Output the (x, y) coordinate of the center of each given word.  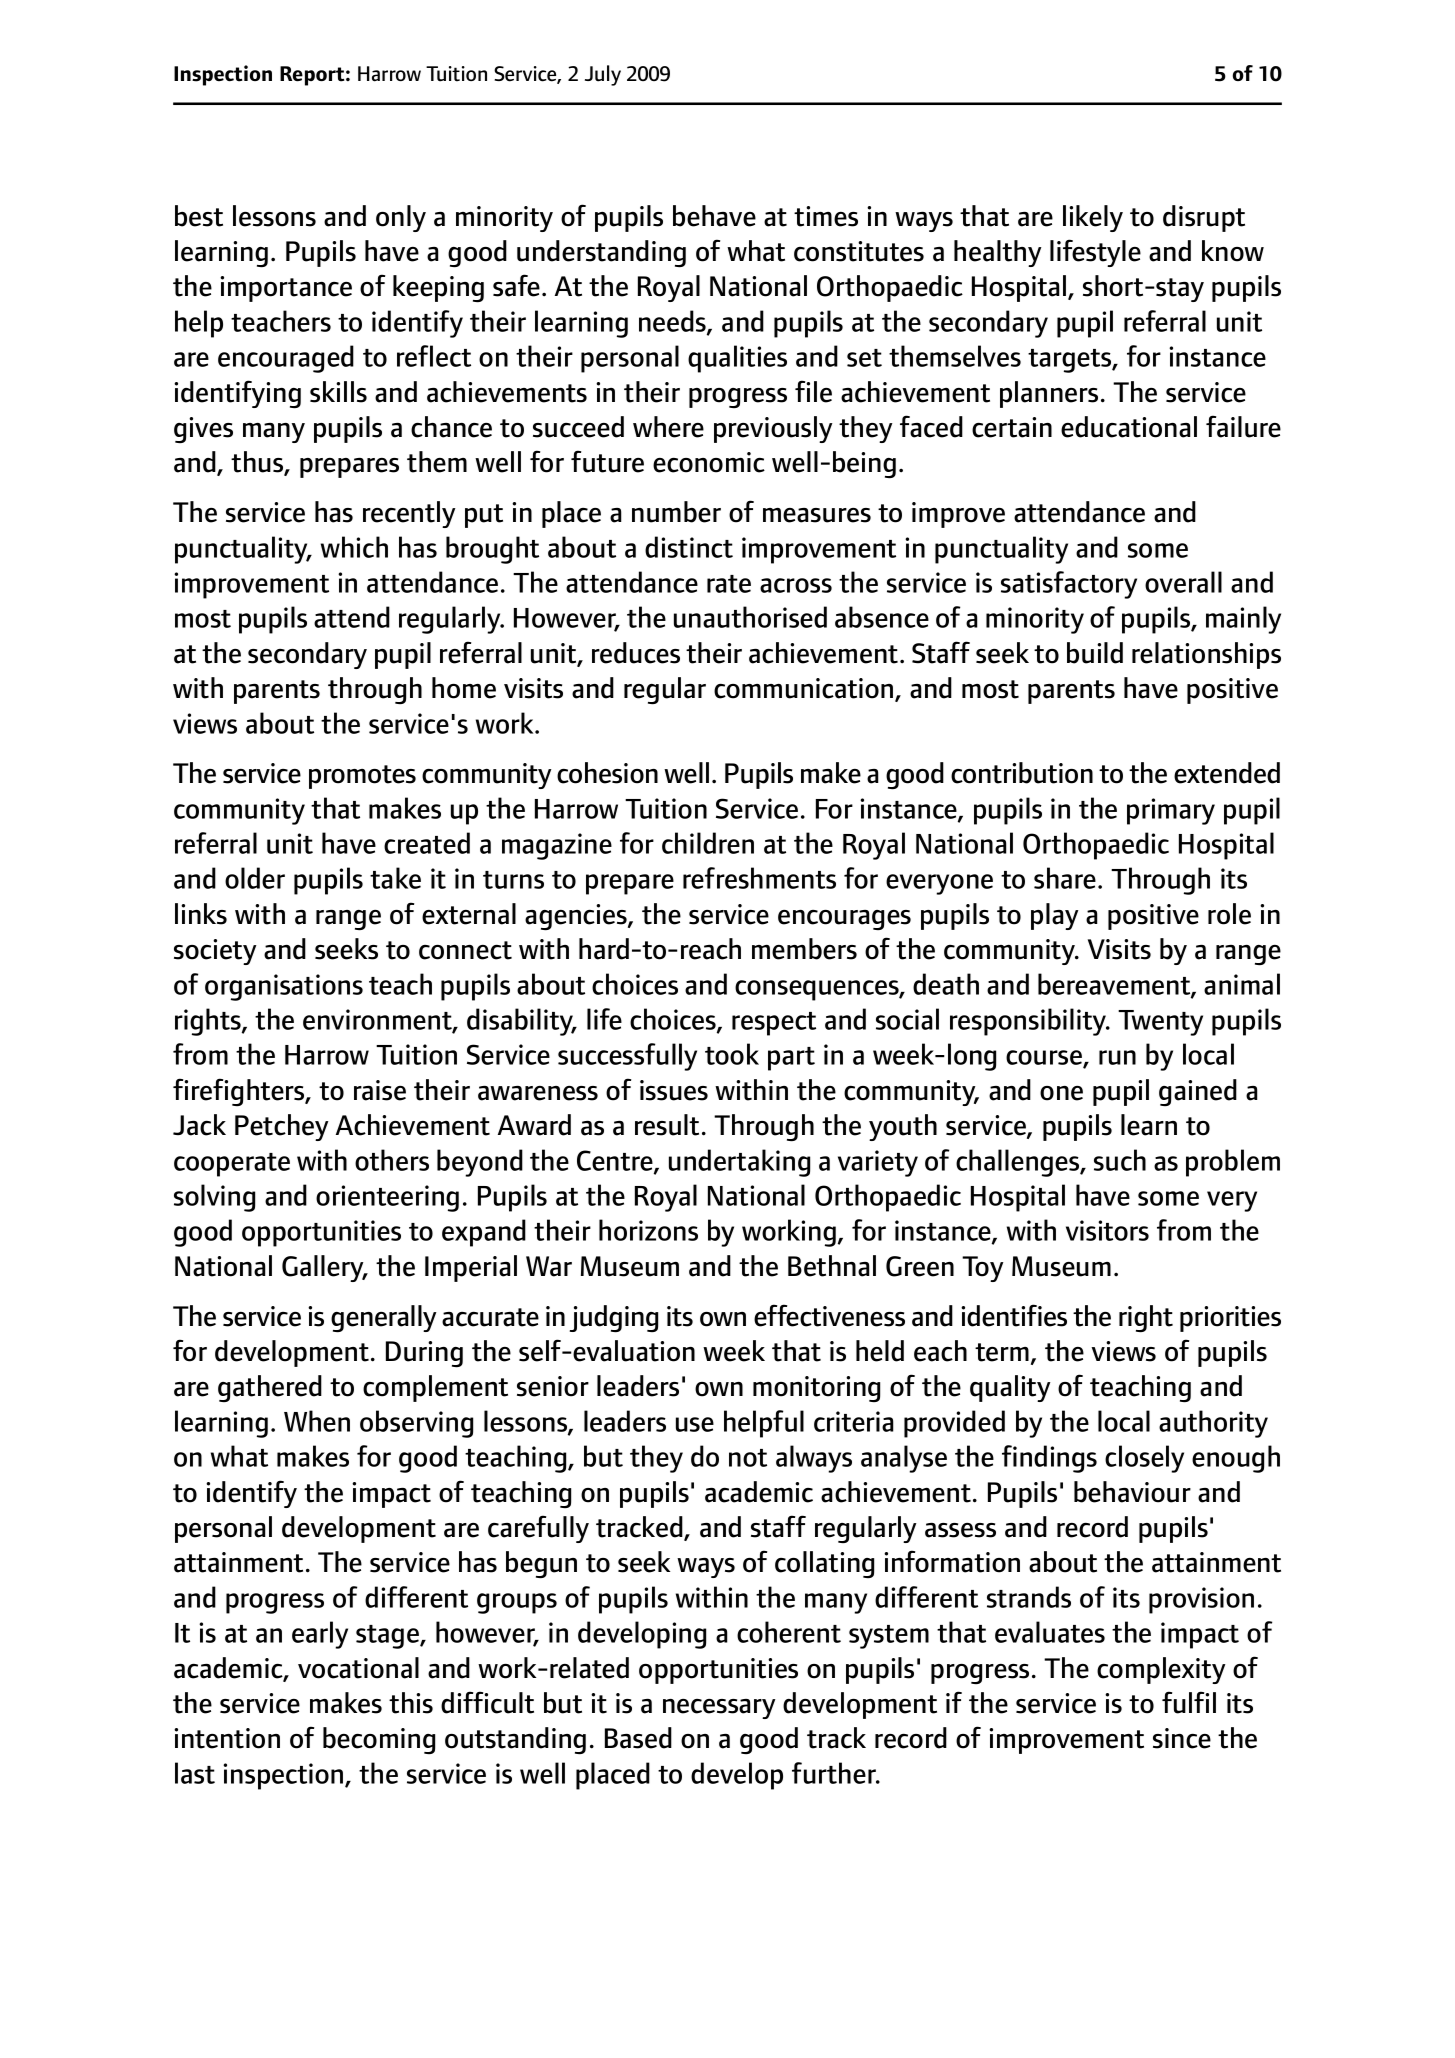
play (1054, 916)
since (1182, 1738)
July (603, 75)
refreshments (759, 878)
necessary (719, 1709)
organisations (284, 987)
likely (1093, 218)
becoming (379, 1740)
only (401, 218)
